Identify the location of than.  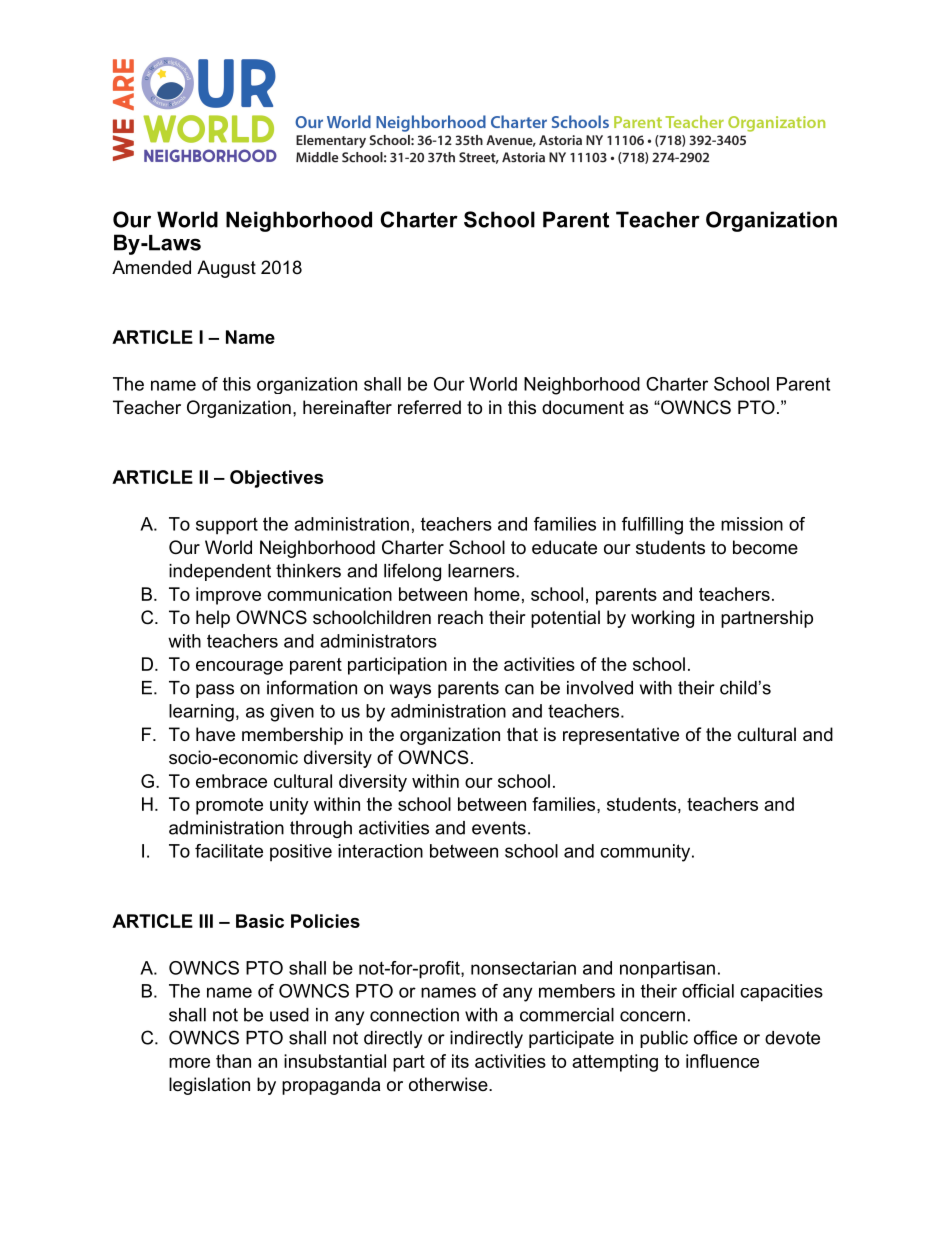
(233, 1061).
